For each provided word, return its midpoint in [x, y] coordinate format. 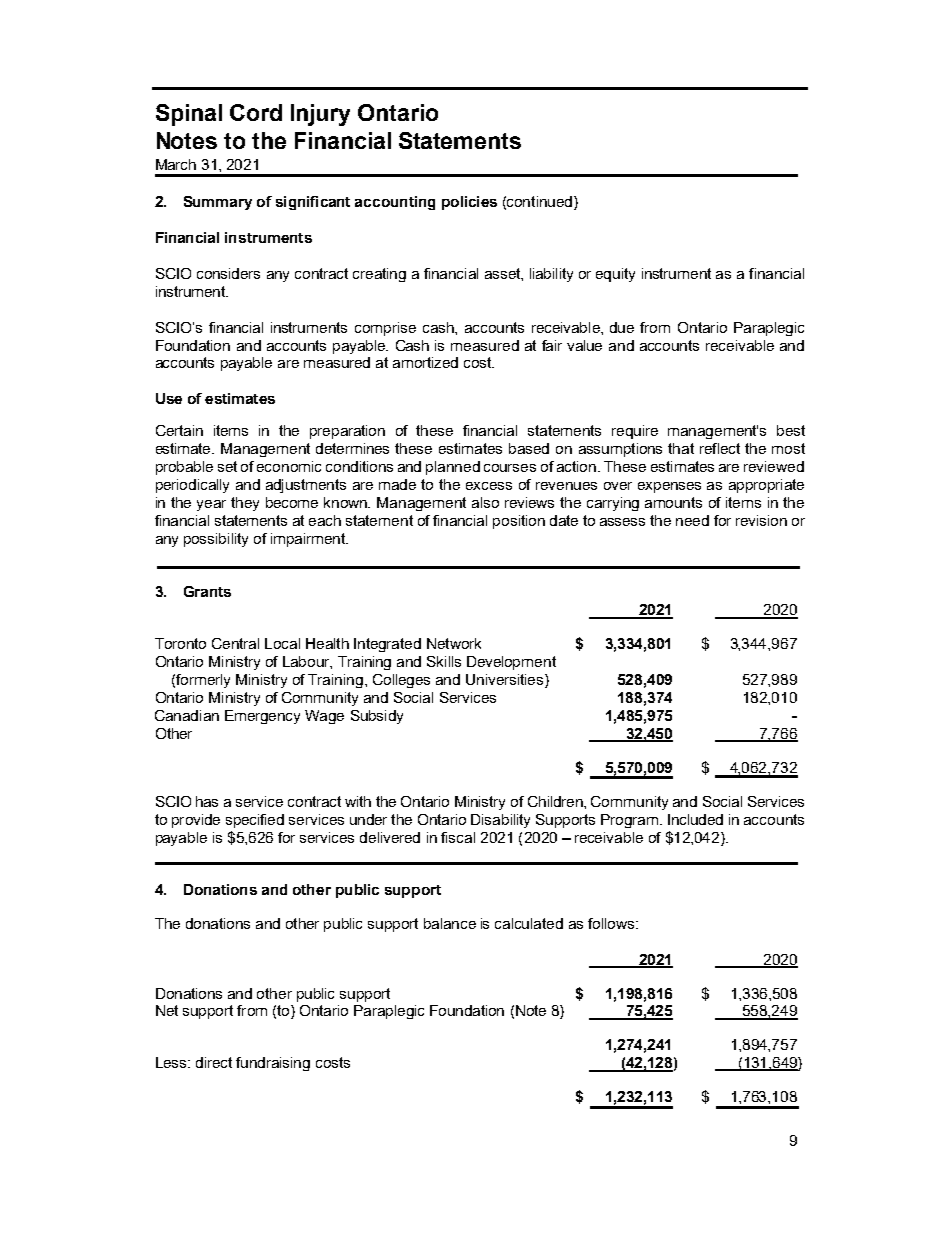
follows [612, 923]
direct [214, 1062]
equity [615, 275]
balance [450, 923]
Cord [256, 112]
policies [469, 203]
